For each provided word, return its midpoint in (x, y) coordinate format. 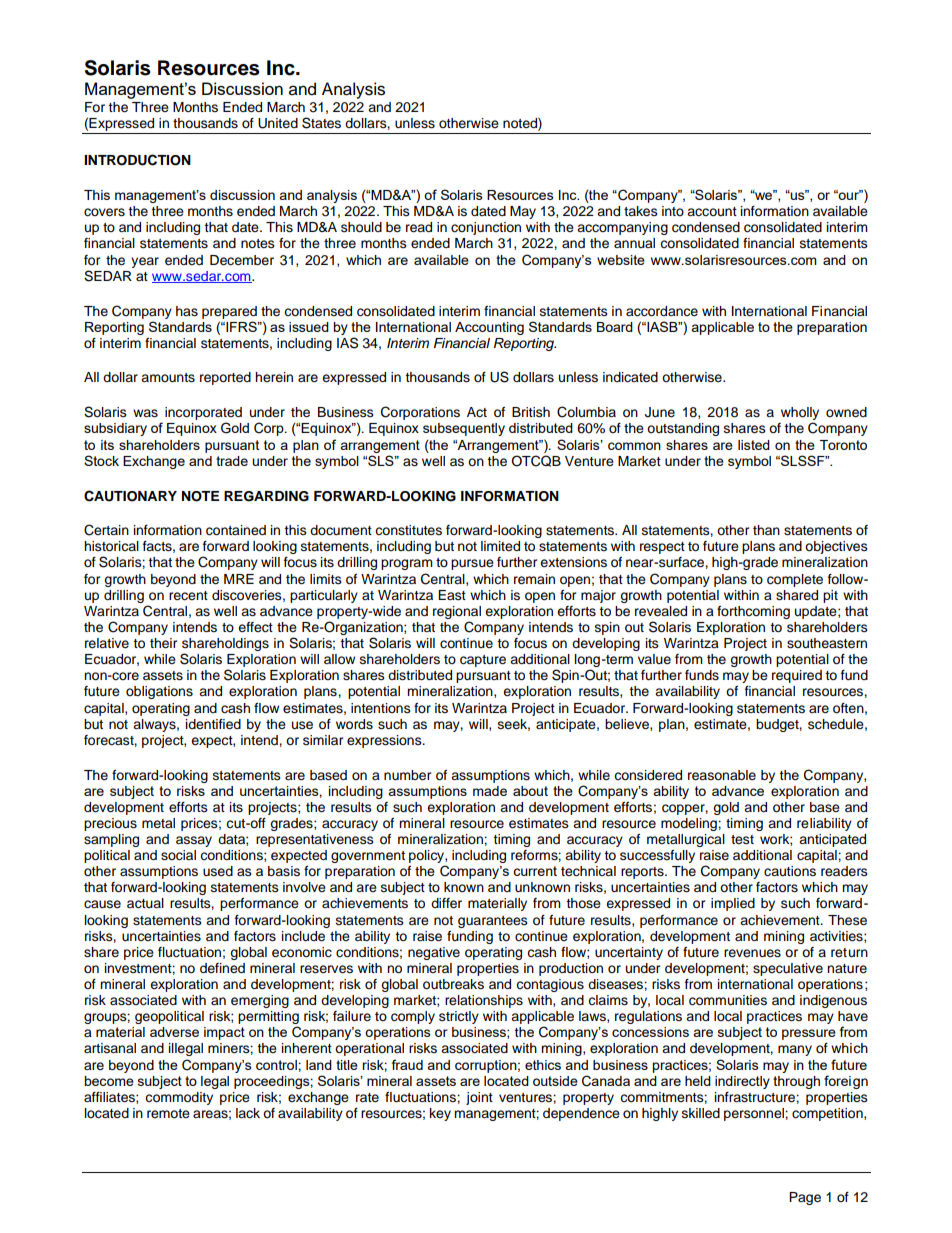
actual (145, 903)
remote (168, 1113)
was (145, 413)
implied (733, 904)
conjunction (486, 228)
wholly (800, 415)
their (164, 643)
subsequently (464, 429)
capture (483, 661)
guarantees (493, 922)
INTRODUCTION (137, 160)
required (797, 676)
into (673, 211)
